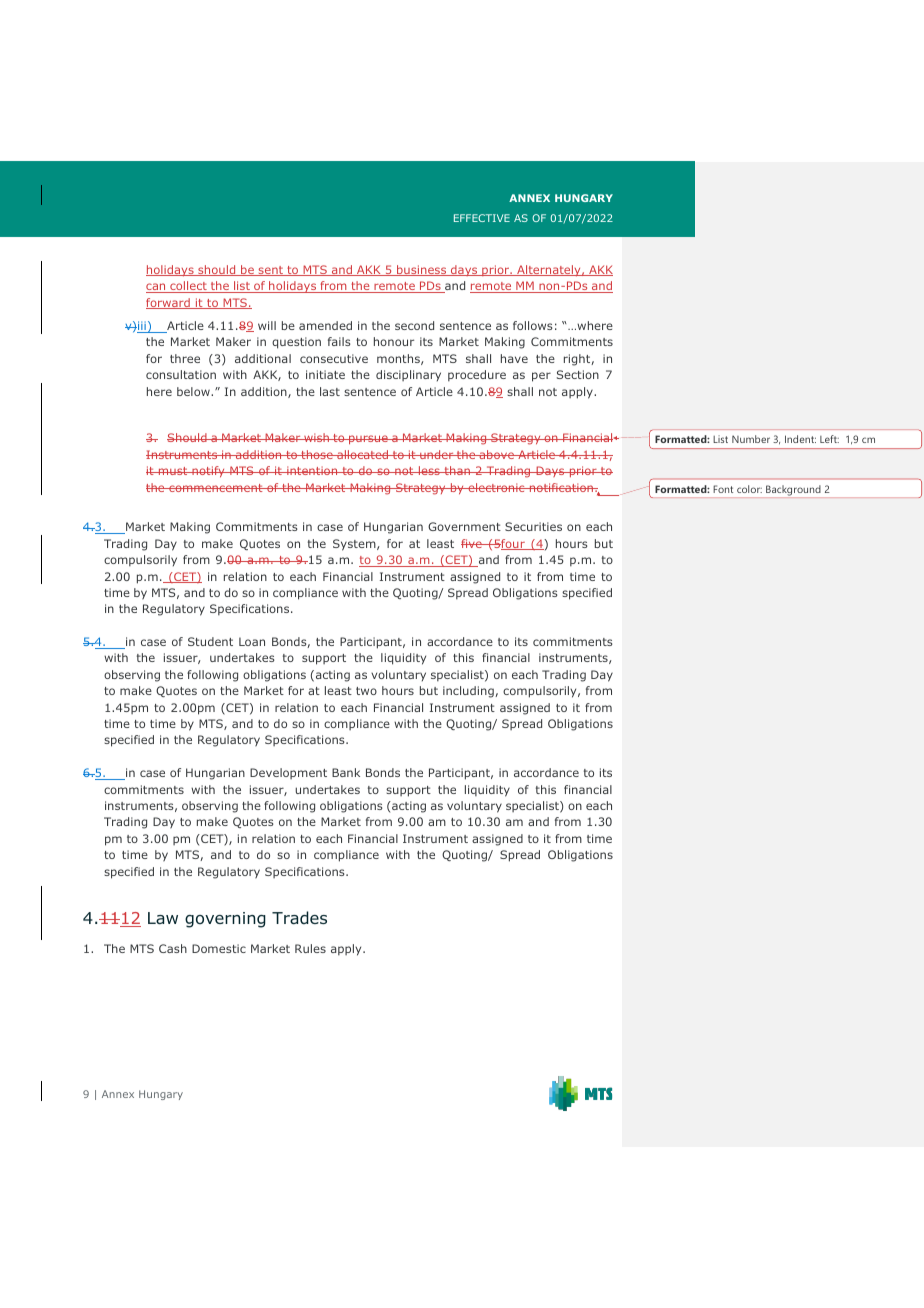 The height and width of the screenshot is (1308, 924). Describe the element at coordinates (533, 526) in the screenshot. I see `Securities` at that location.
